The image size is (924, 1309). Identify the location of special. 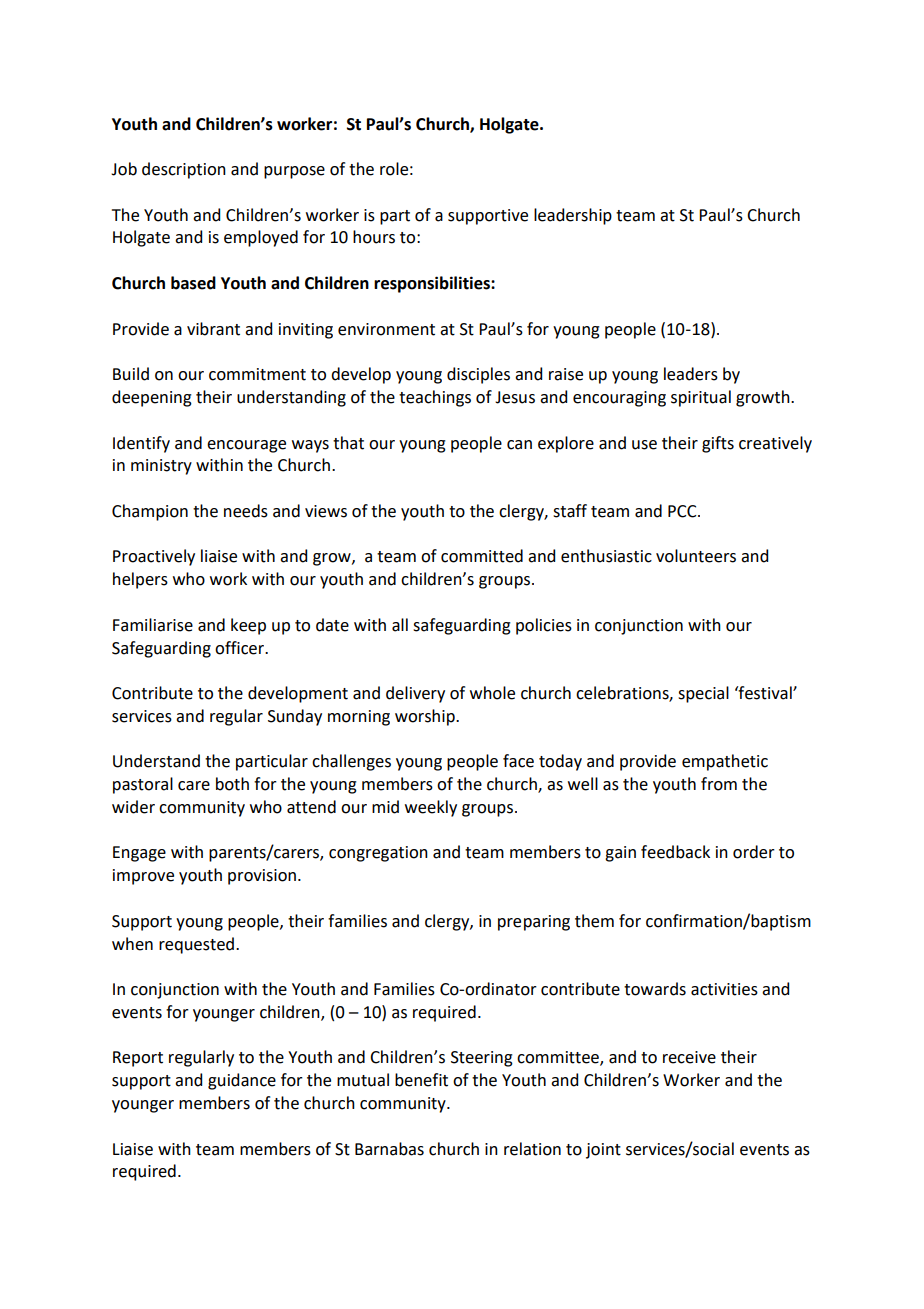
(703, 694).
